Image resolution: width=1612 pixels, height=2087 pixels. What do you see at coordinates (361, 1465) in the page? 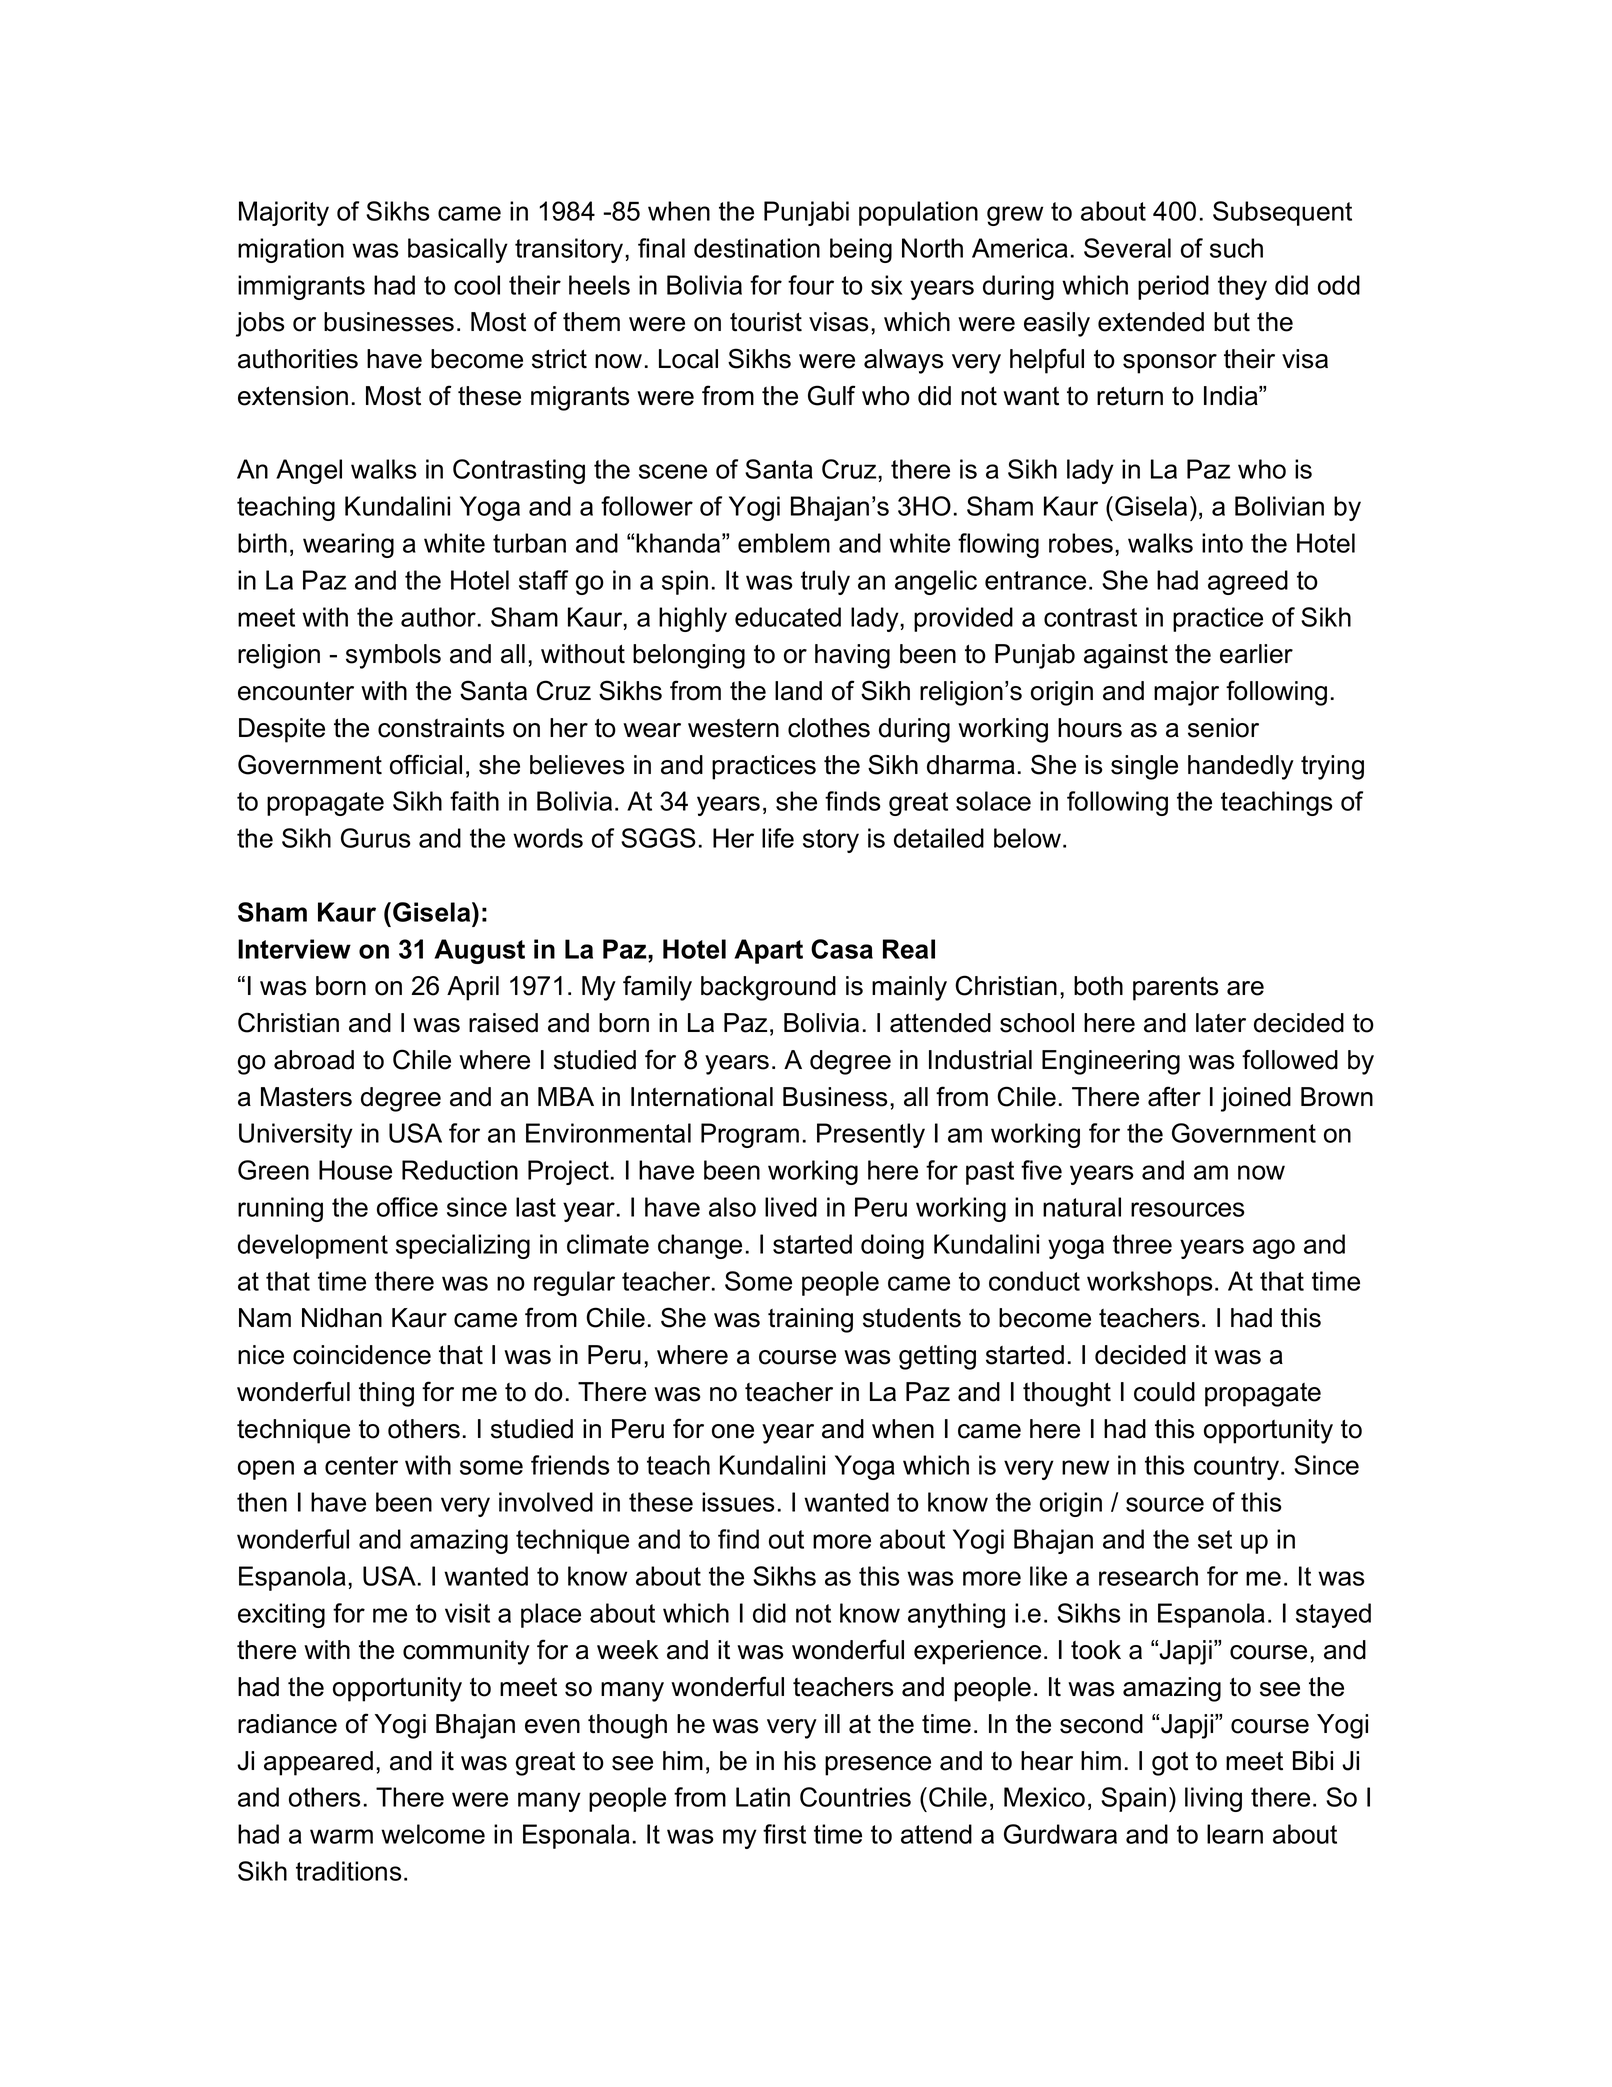
I see `center` at bounding box center [361, 1465].
